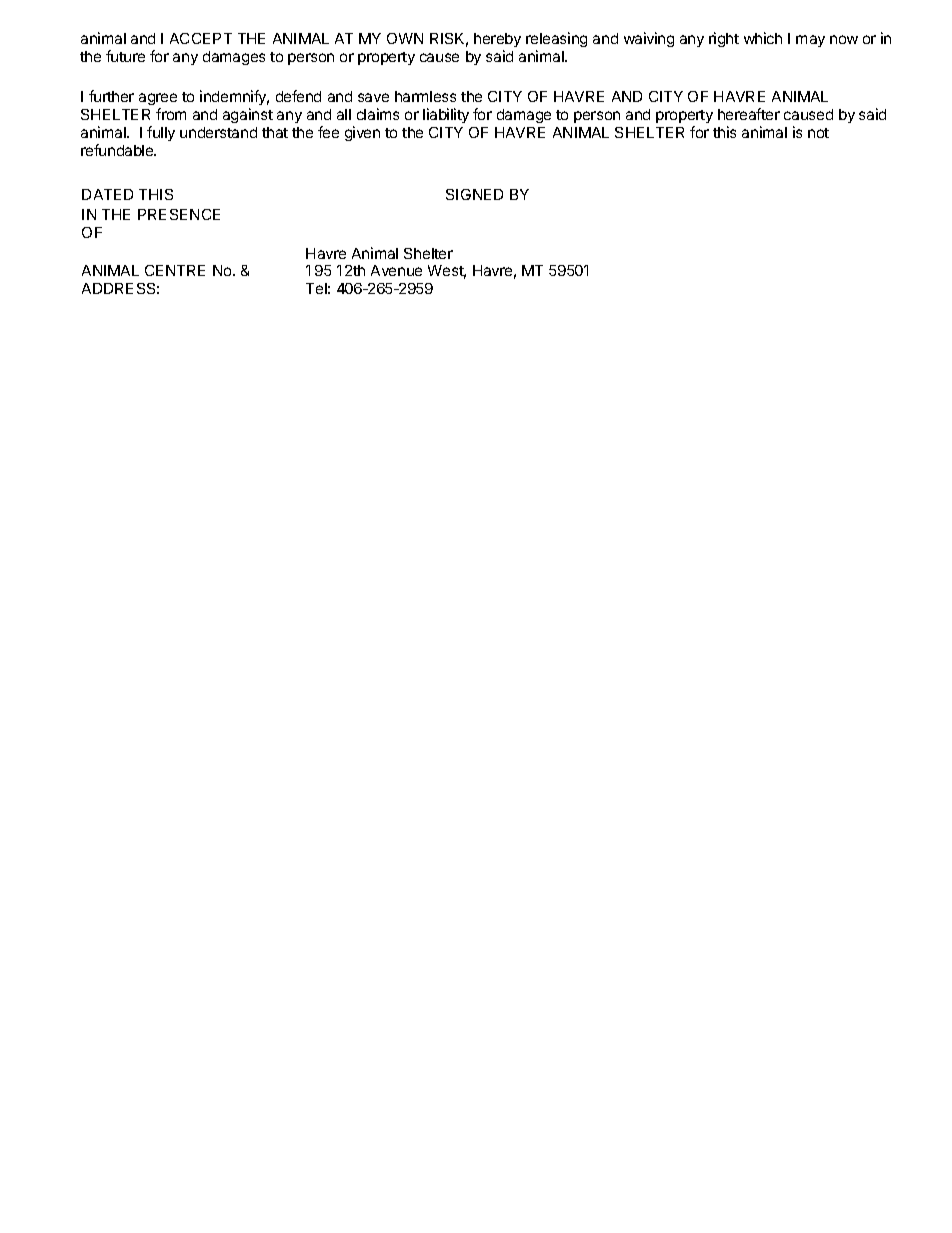 This screenshot has width=952, height=1233. Describe the element at coordinates (474, 194) in the screenshot. I see `SIGNED` at that location.
